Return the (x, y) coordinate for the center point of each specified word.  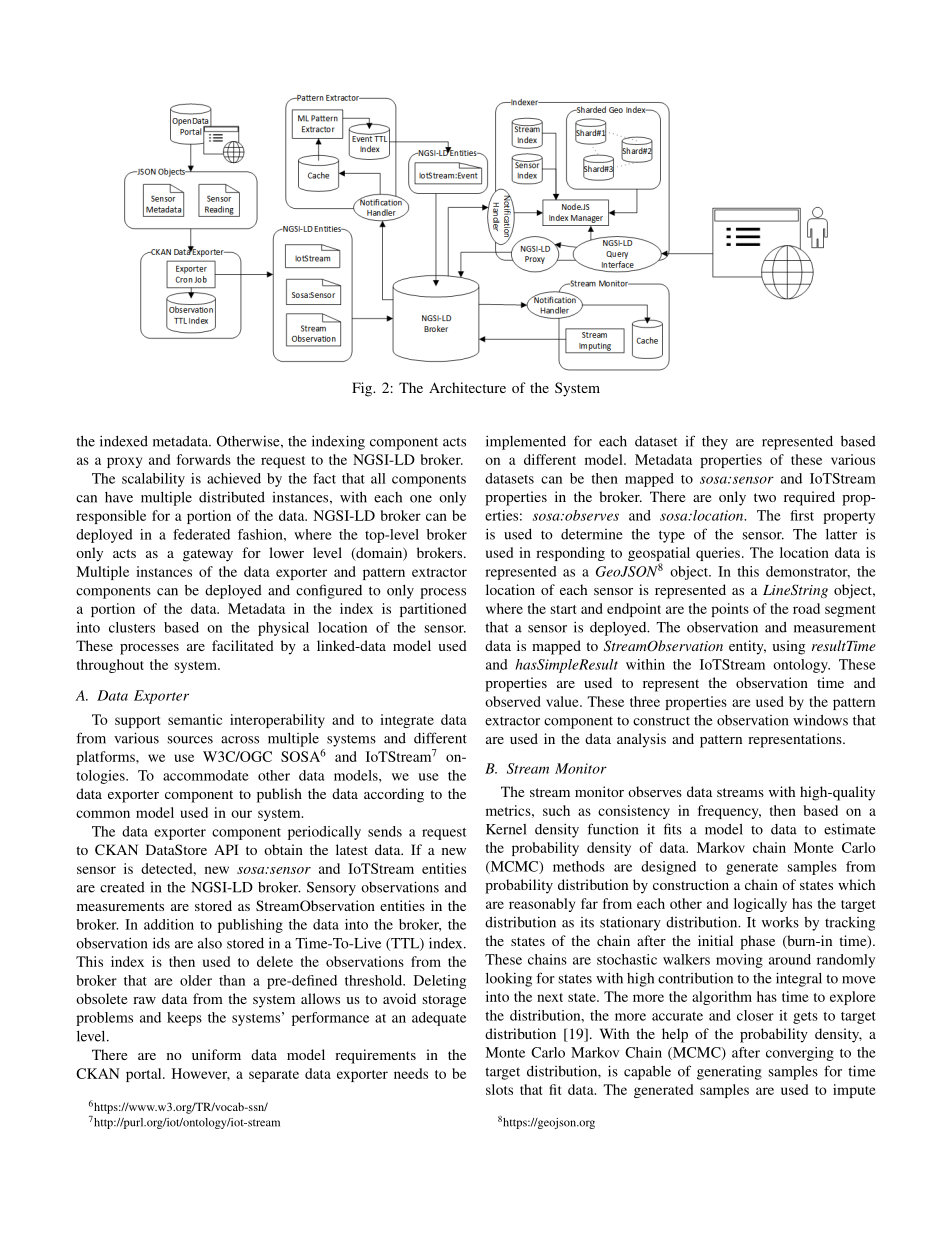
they (715, 443)
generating (729, 1073)
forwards (204, 459)
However (201, 1074)
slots (499, 1089)
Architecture (467, 387)
